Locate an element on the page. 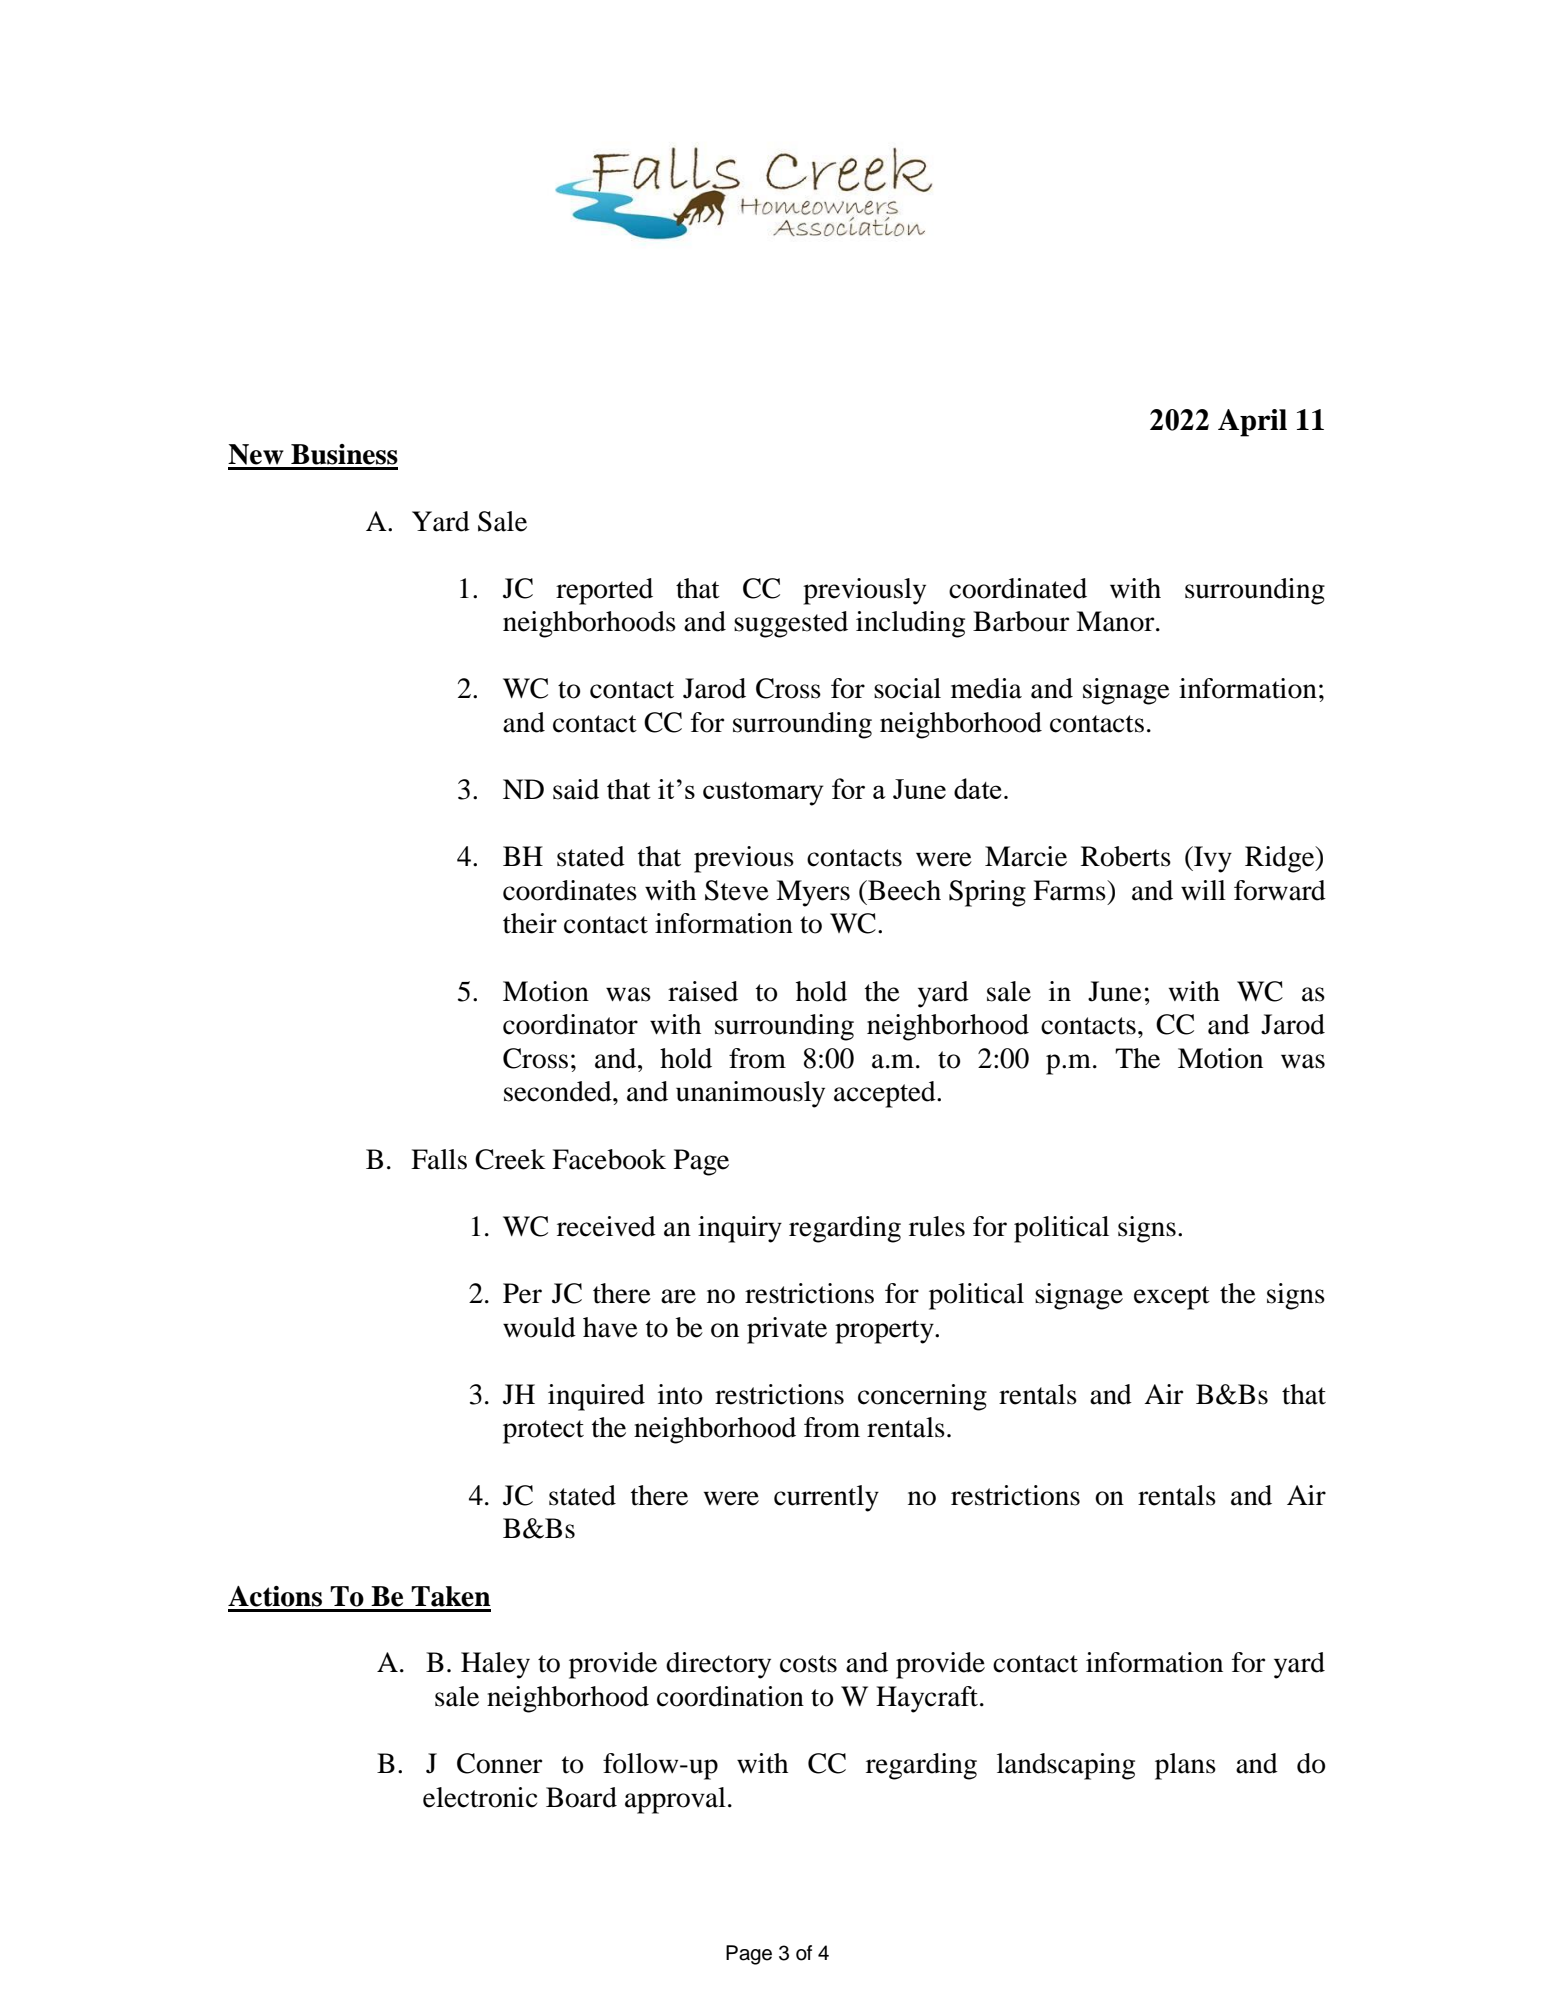 Image resolution: width=1554 pixels, height=2011 pixels. concerning is located at coordinates (922, 1397).
